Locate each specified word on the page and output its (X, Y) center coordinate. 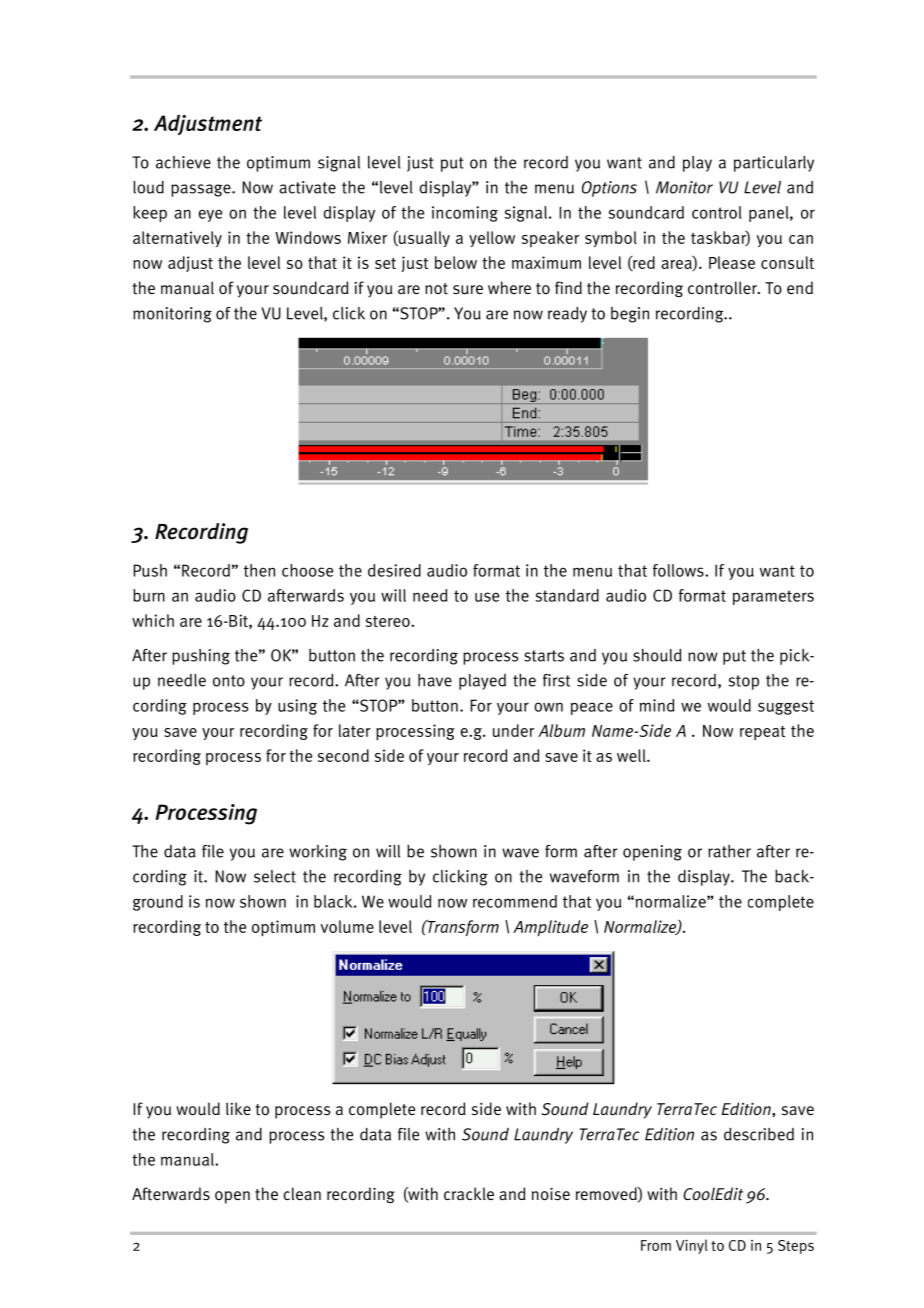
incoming (465, 214)
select (275, 876)
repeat (762, 733)
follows (679, 570)
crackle (469, 1193)
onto (229, 681)
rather (729, 851)
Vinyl (692, 1246)
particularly (774, 164)
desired (394, 570)
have (435, 680)
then (259, 570)
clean (302, 1194)
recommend (515, 901)
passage (202, 190)
